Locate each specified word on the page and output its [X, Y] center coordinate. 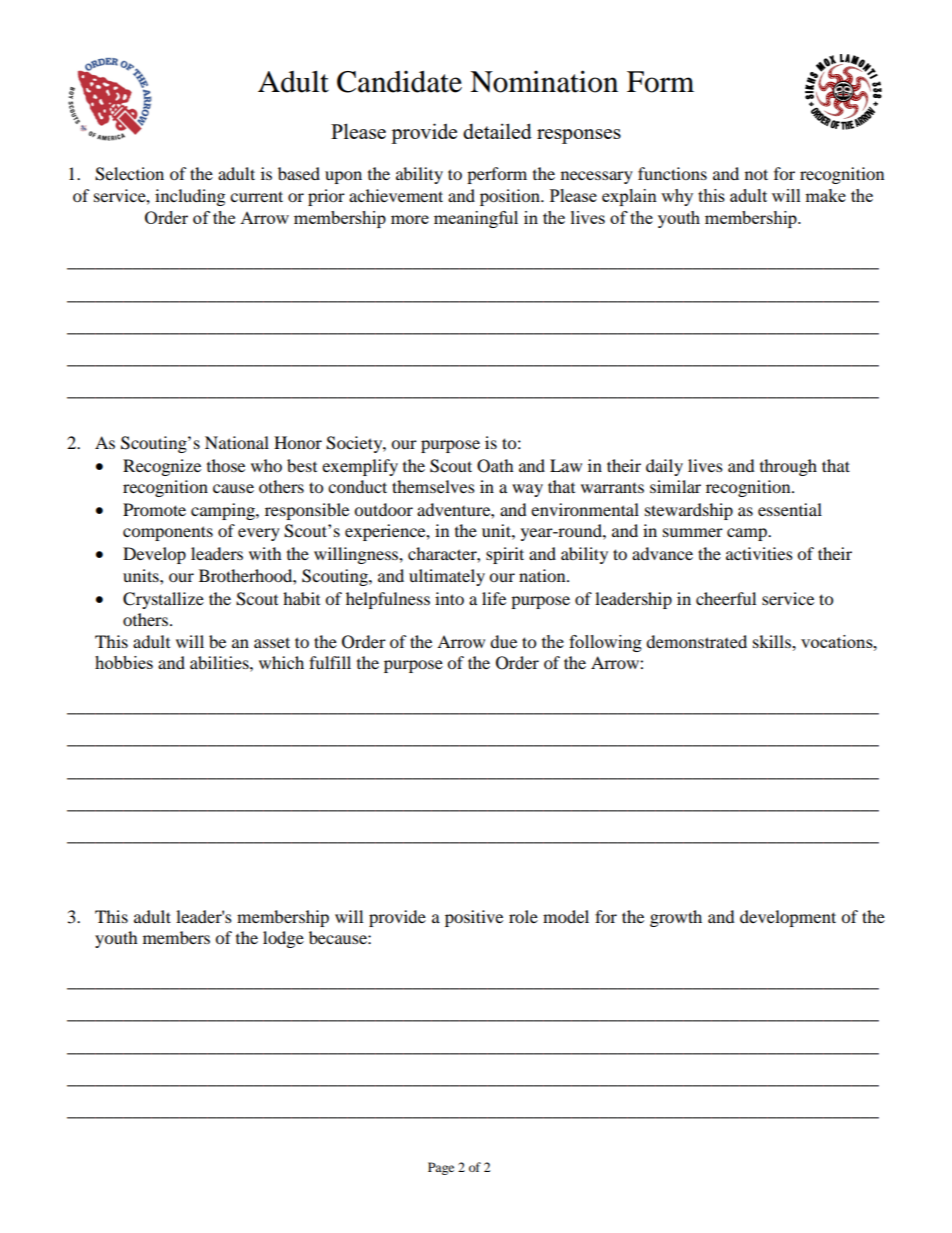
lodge [283, 939]
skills [773, 641]
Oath [495, 466]
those [226, 465]
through [788, 467]
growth [676, 918]
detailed [497, 131]
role [523, 916]
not [756, 174]
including [190, 197]
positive [474, 918]
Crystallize [163, 600]
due [503, 641]
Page [441, 1168]
